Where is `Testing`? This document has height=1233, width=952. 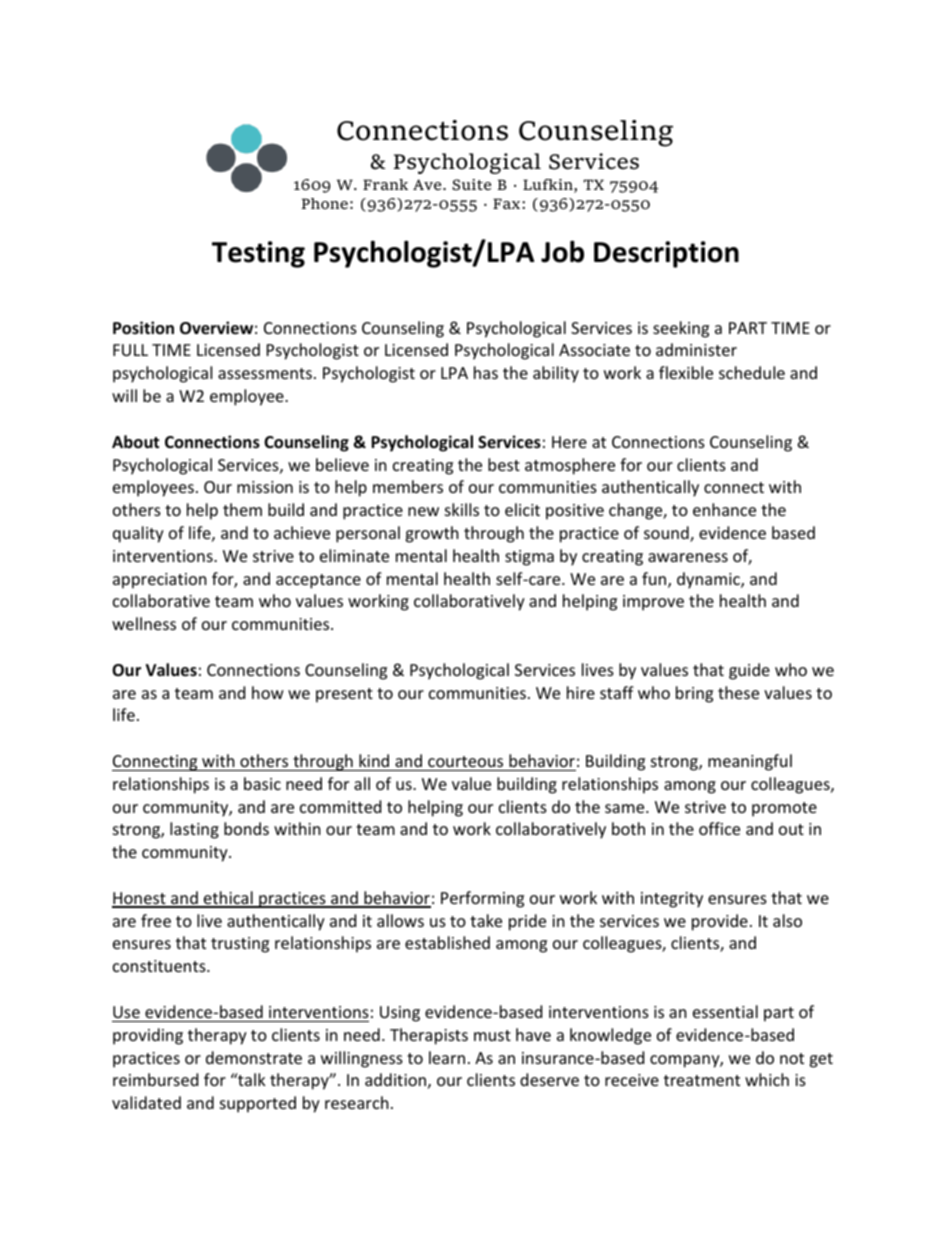
Testing is located at coordinates (258, 254).
